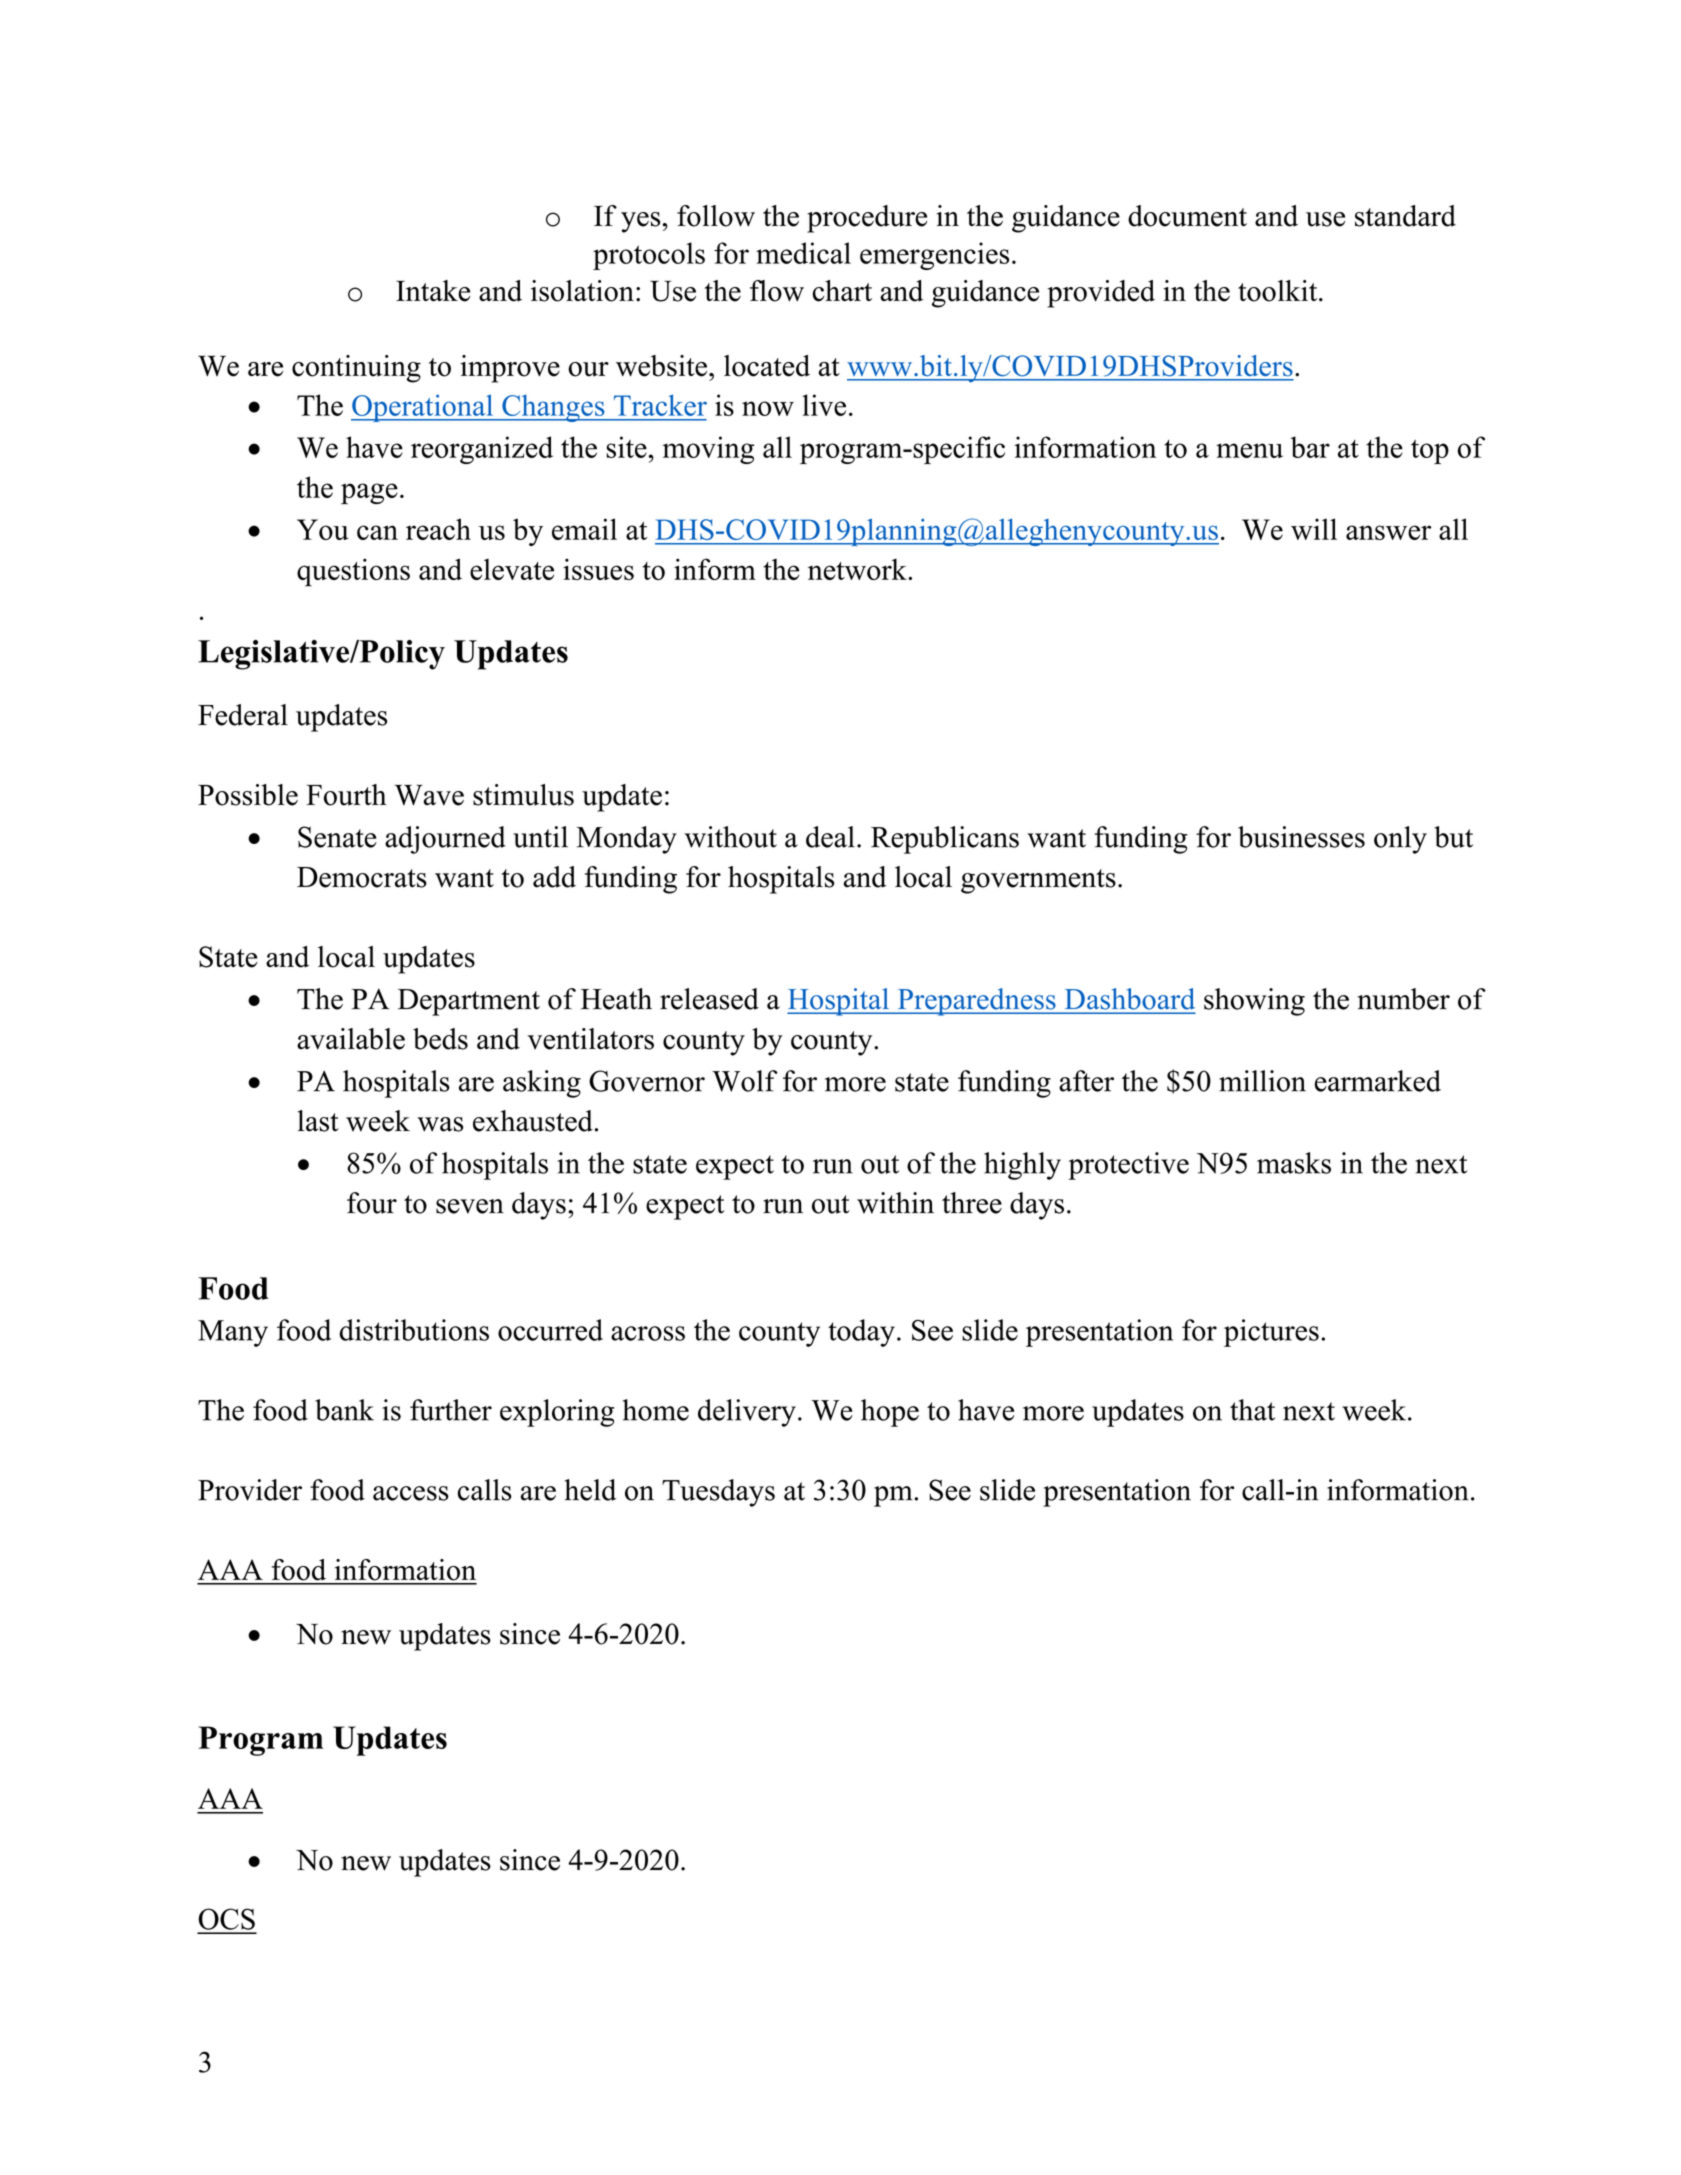 This screenshot has width=1681, height=2175. Describe the element at coordinates (858, 569) in the screenshot. I see `network` at that location.
